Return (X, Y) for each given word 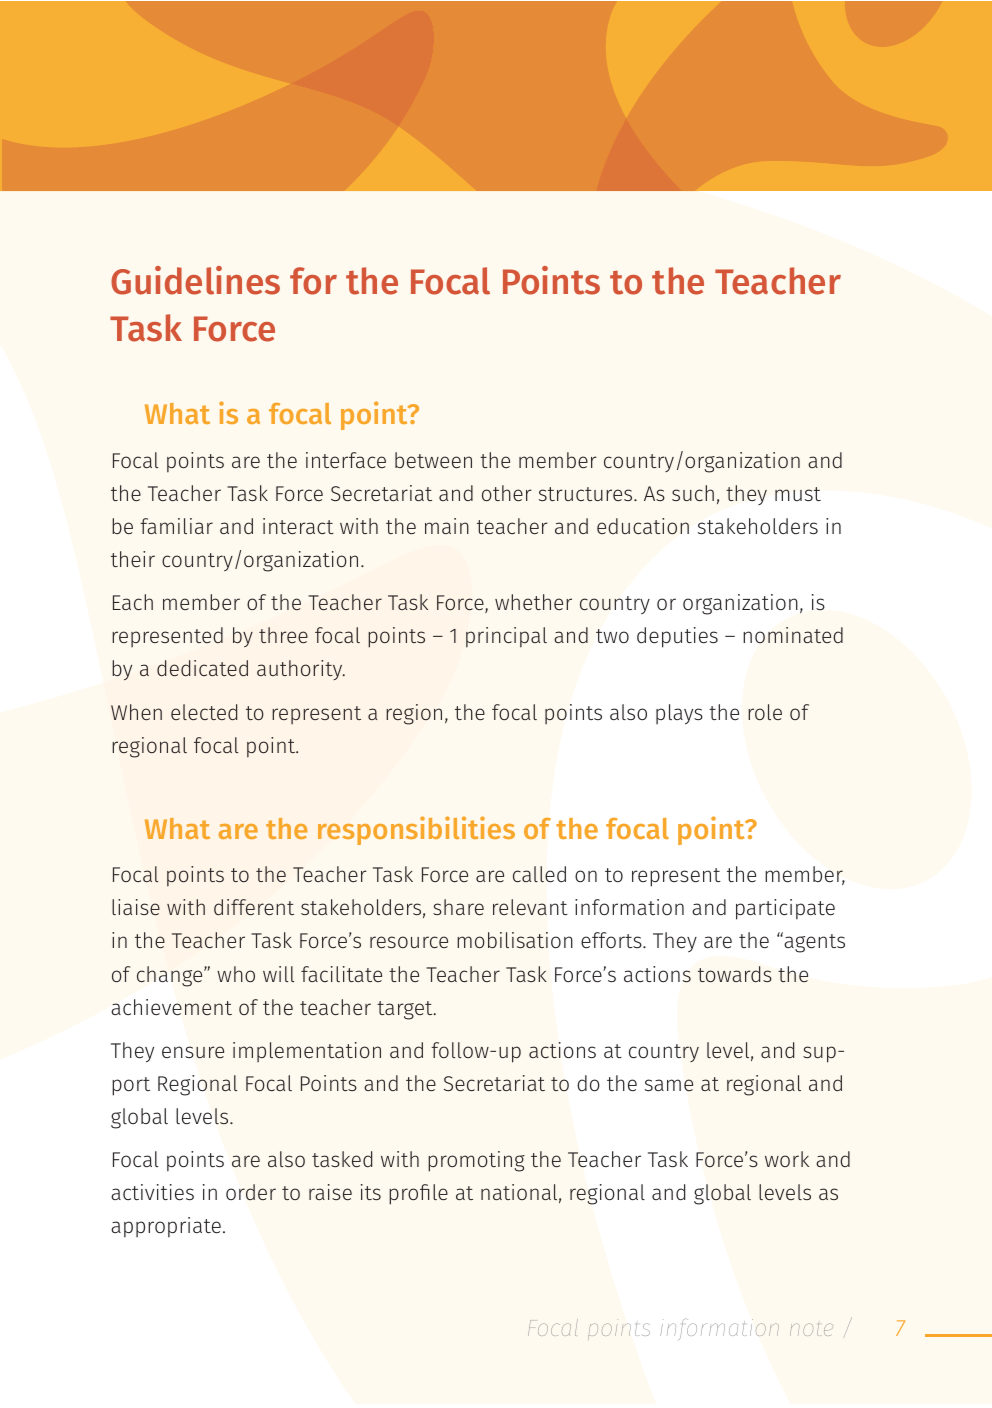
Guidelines (195, 280)
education (643, 526)
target (406, 1010)
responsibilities (416, 830)
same (669, 1085)
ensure (193, 1052)
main (447, 526)
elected (204, 712)
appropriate (166, 1227)
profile (418, 1194)
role (765, 712)
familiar (176, 526)
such (693, 493)
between (433, 460)
